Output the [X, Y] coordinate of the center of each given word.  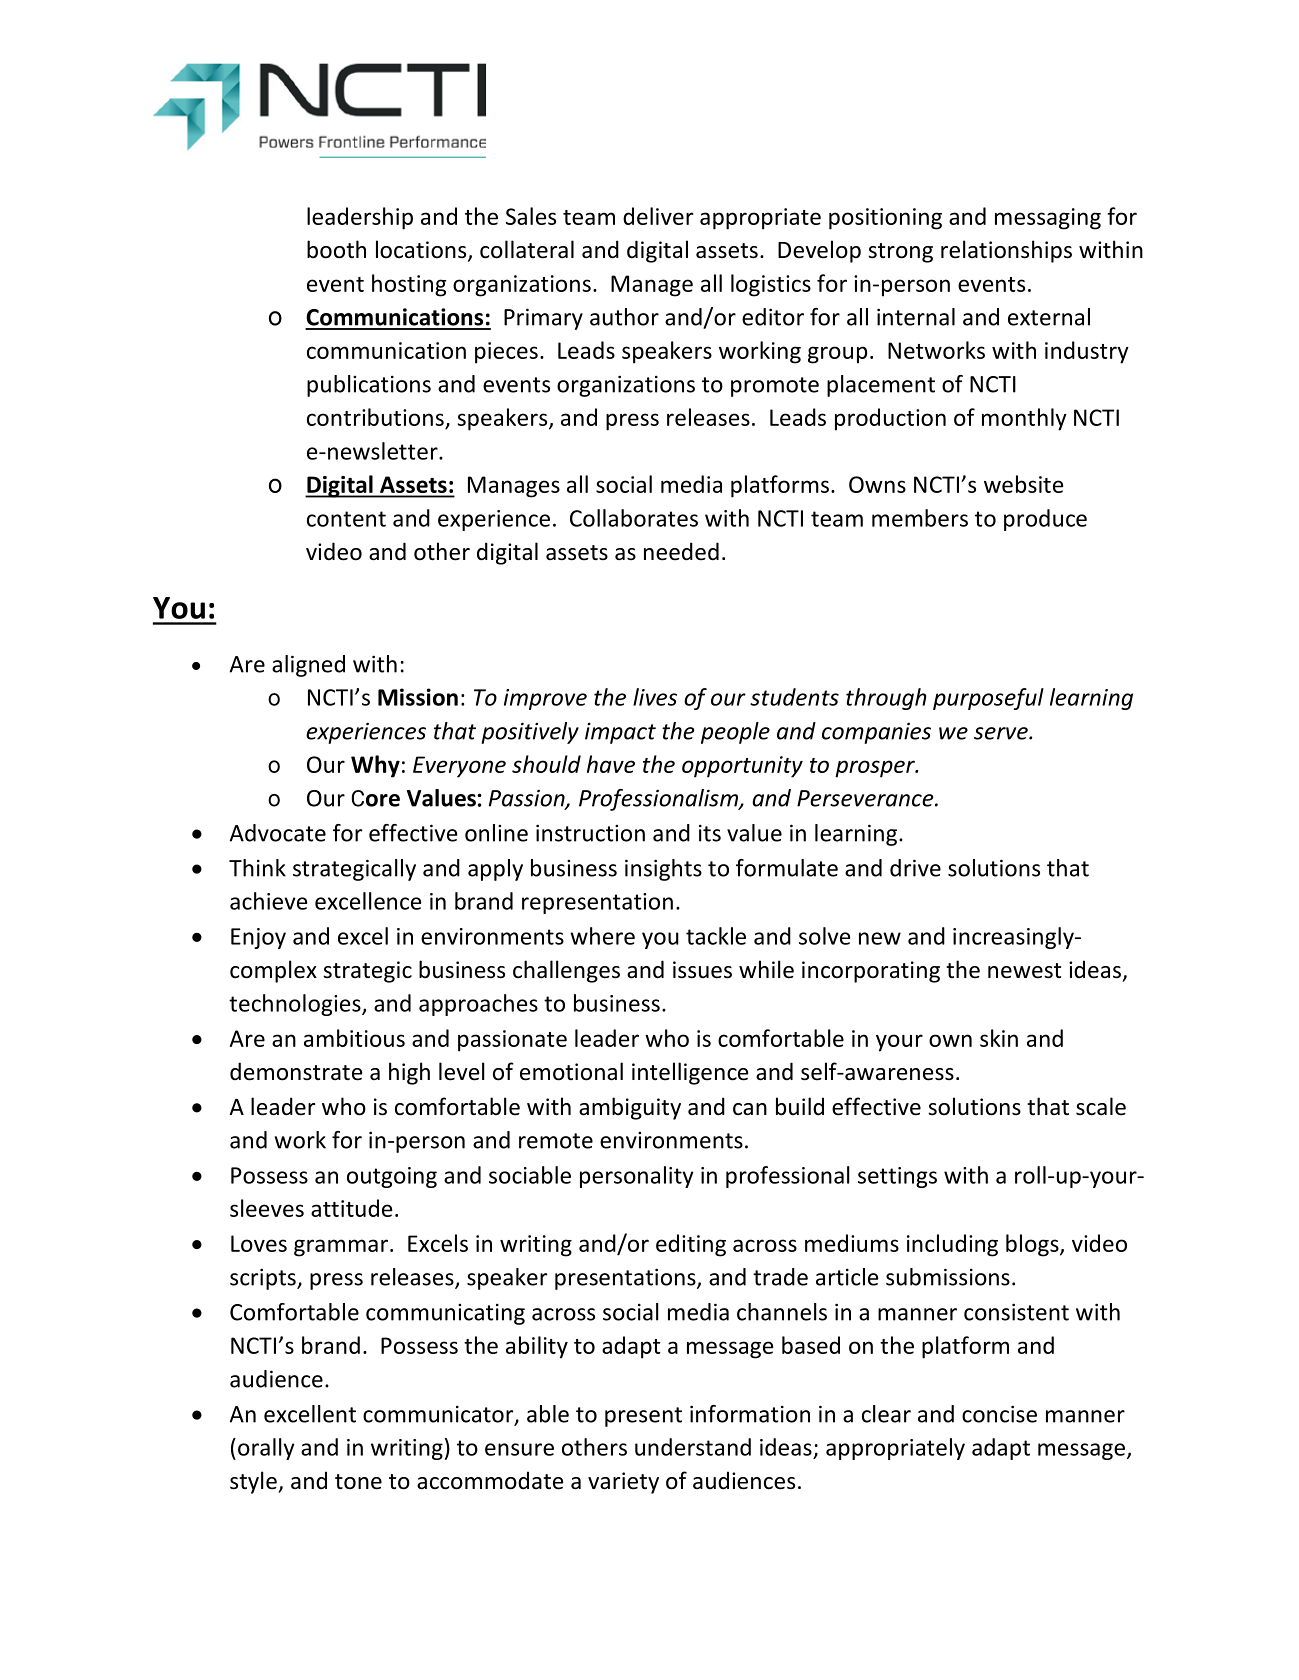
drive [915, 868]
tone [358, 1482]
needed [681, 551]
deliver [658, 216]
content [346, 519]
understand [693, 1447]
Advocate [277, 833]
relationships [1006, 251]
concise [999, 1414]
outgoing [392, 1177]
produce [1045, 520]
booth [336, 249]
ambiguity [630, 1108]
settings [897, 1177]
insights [663, 870]
